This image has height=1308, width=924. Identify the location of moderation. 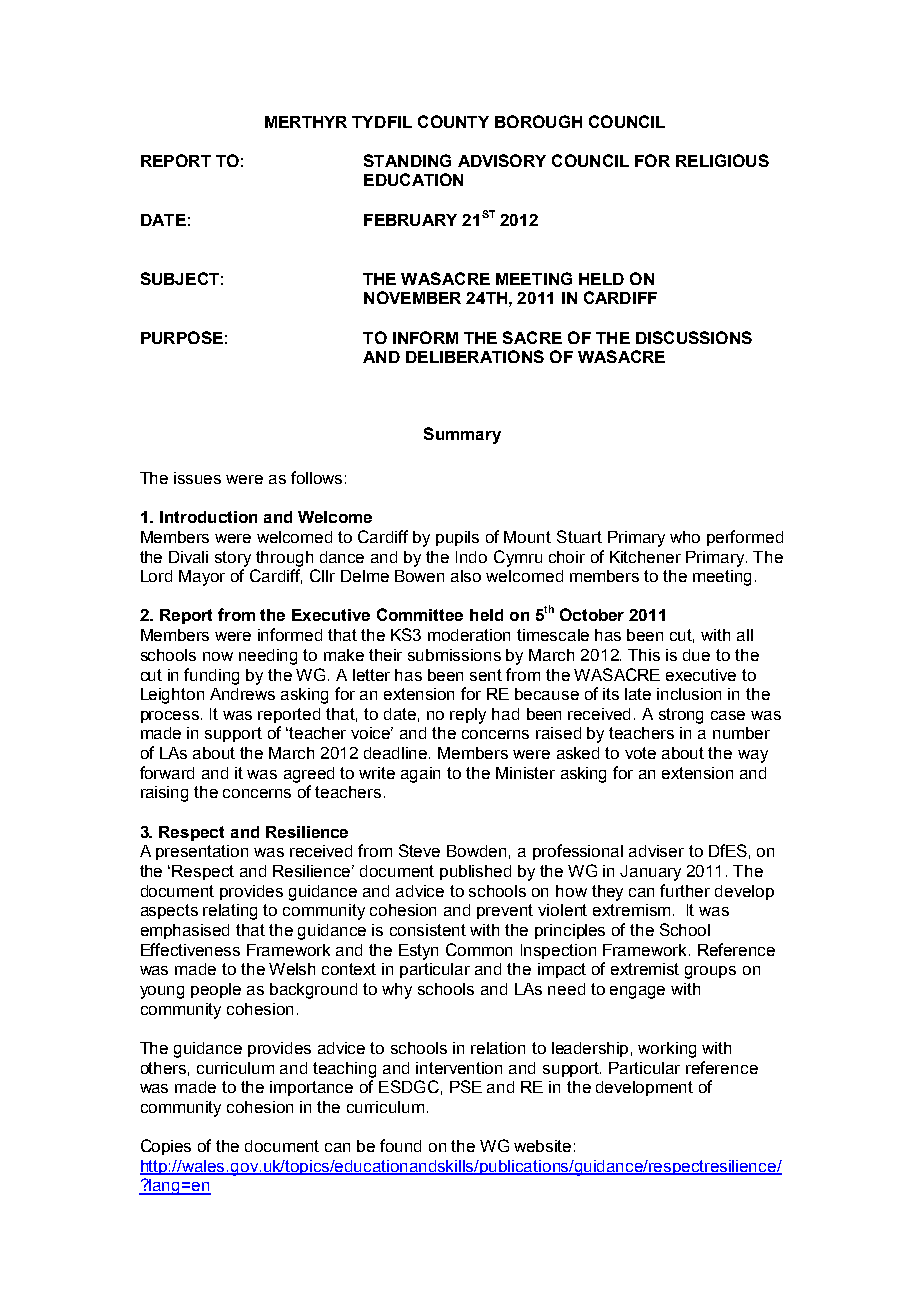
(469, 635).
